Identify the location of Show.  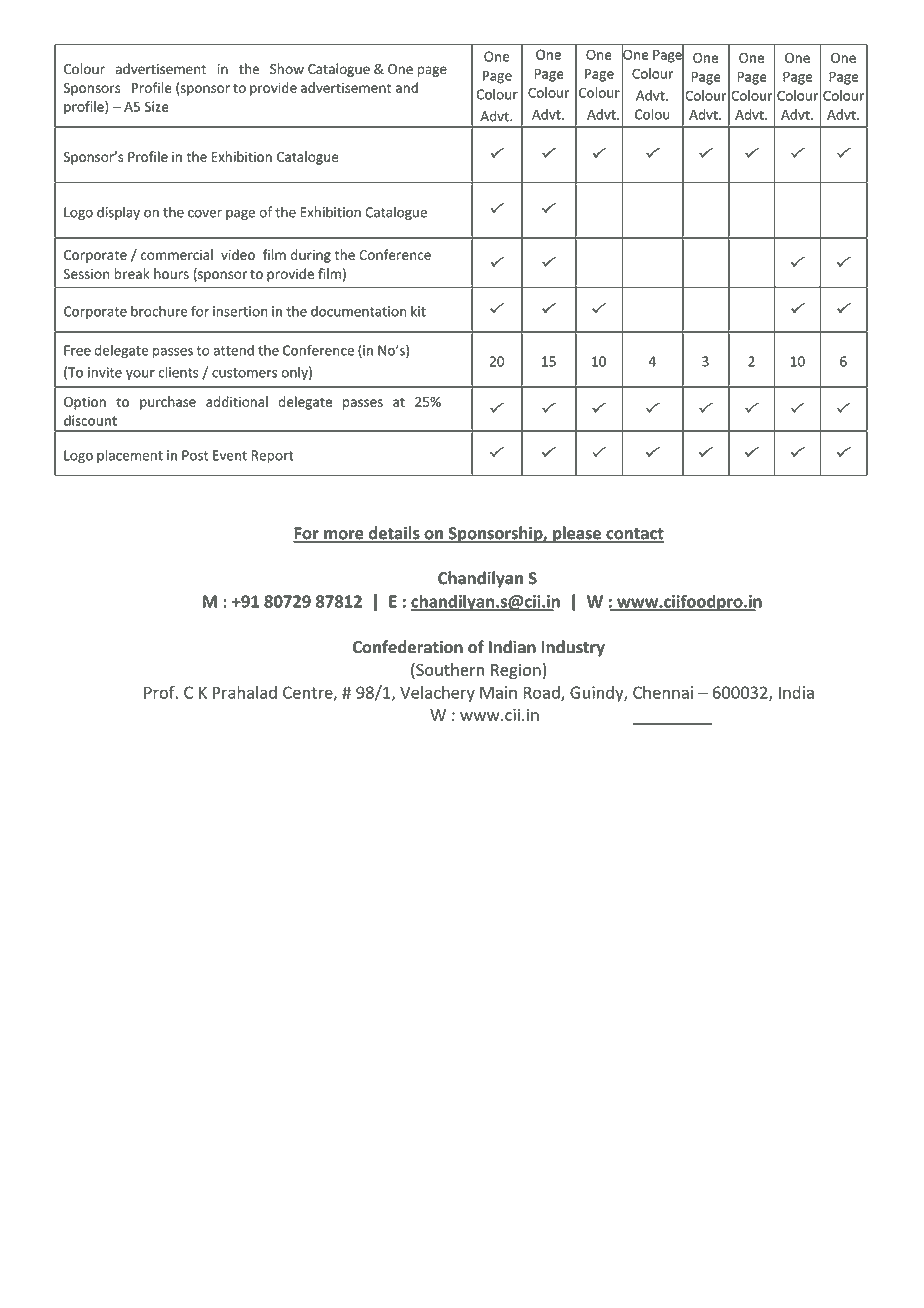
(287, 68).
